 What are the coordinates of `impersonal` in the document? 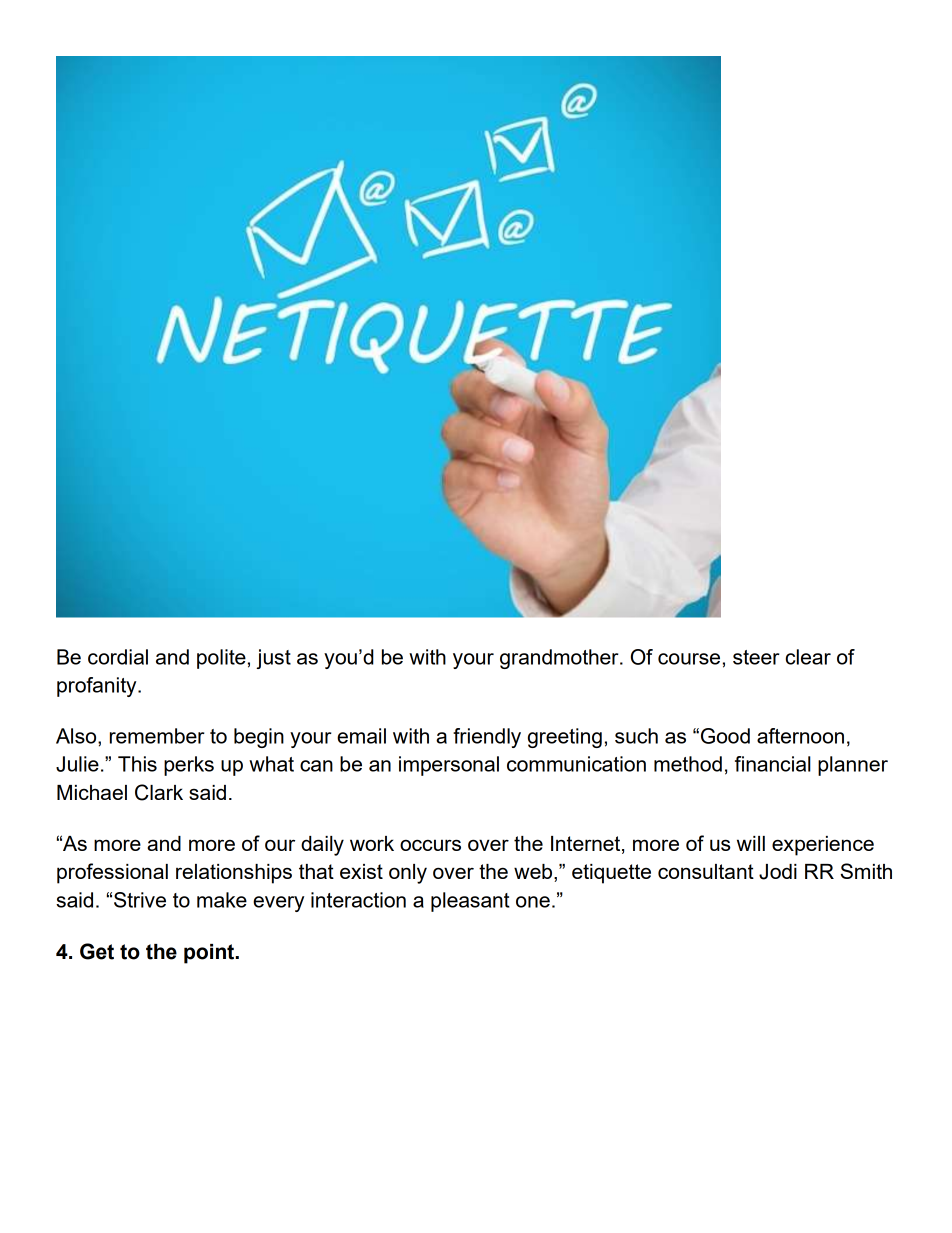 It's located at (449, 766).
